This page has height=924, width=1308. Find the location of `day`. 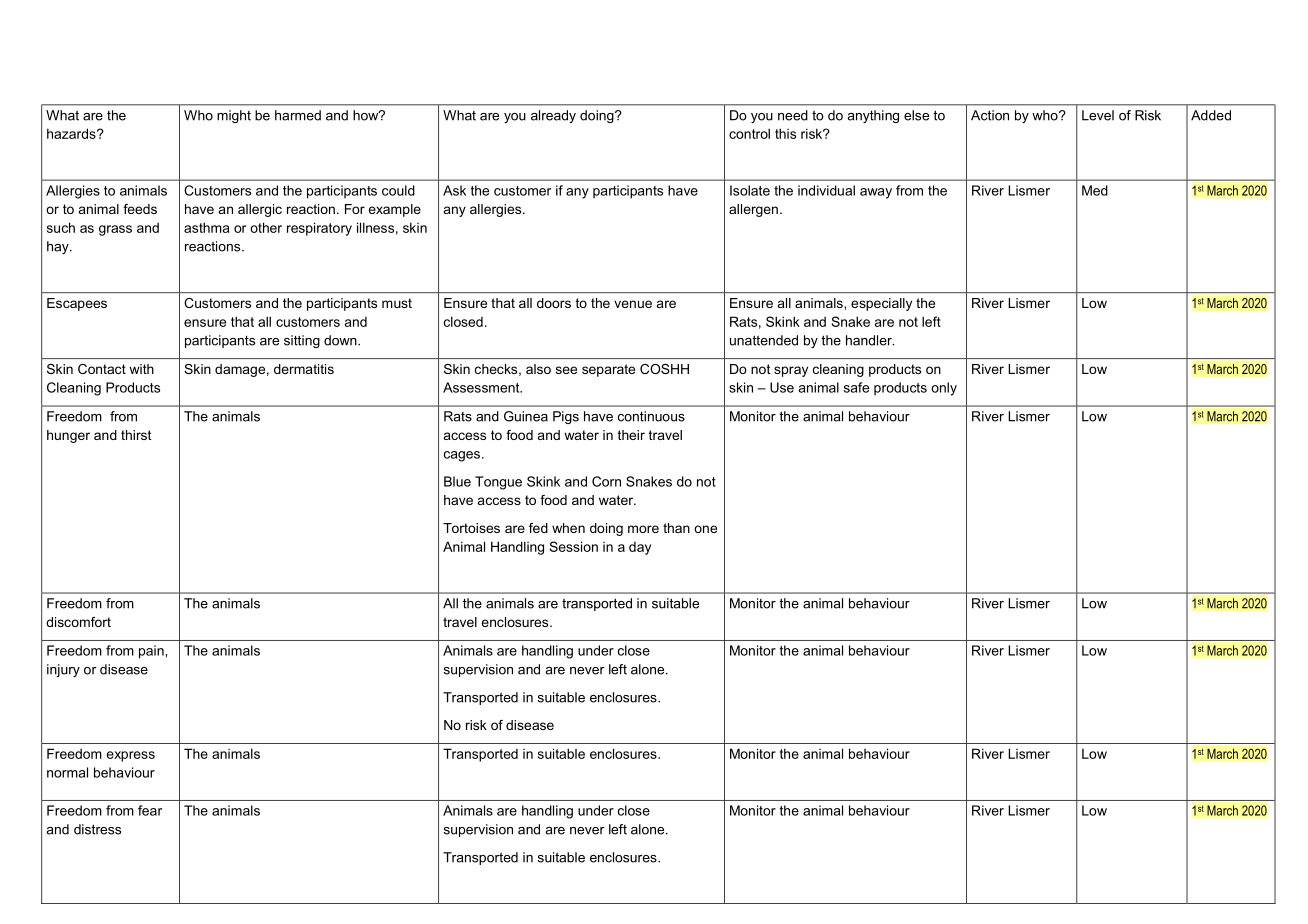

day is located at coordinates (640, 548).
